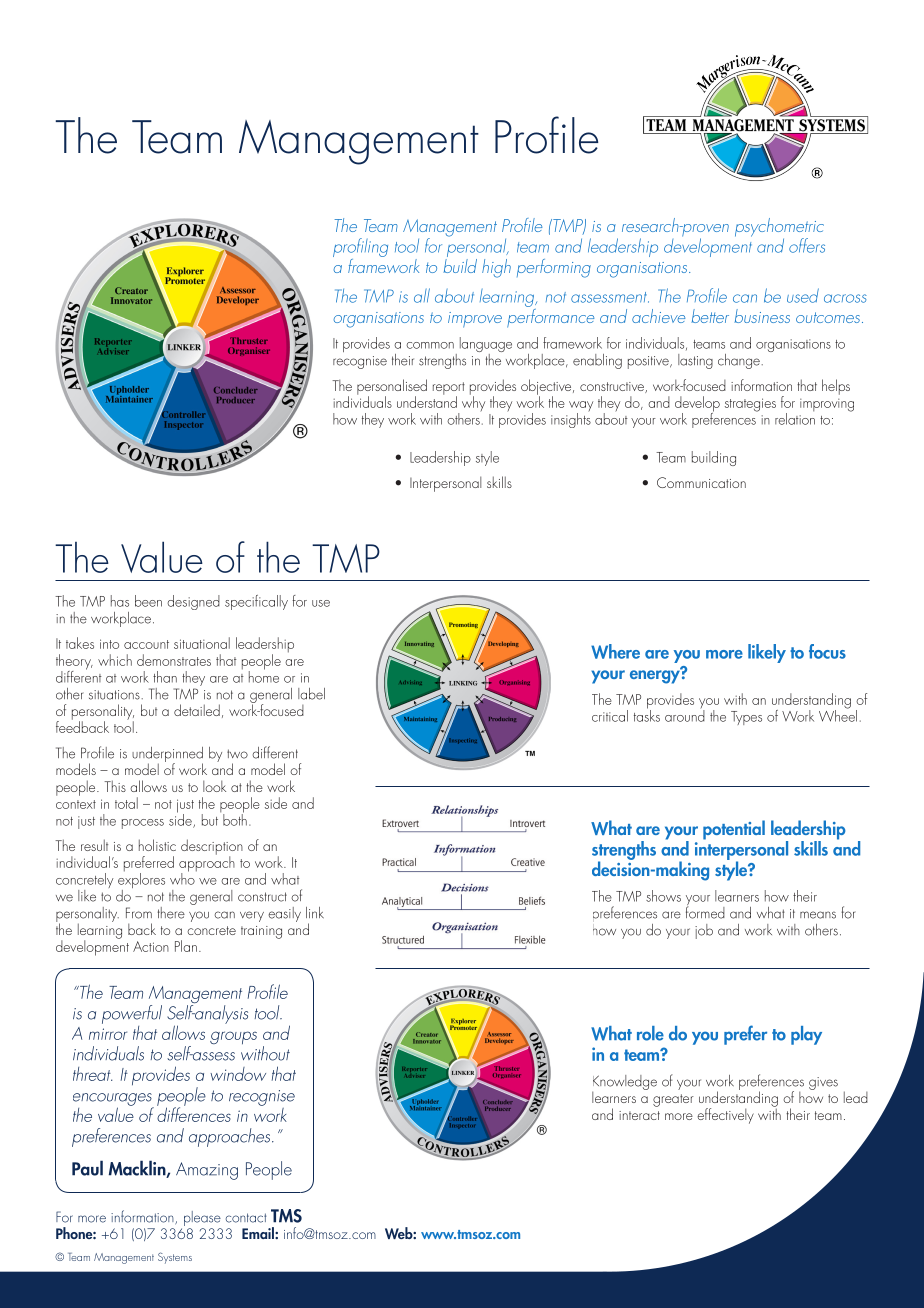  Describe the element at coordinates (734, 830) in the screenshot. I see `potential` at that location.
